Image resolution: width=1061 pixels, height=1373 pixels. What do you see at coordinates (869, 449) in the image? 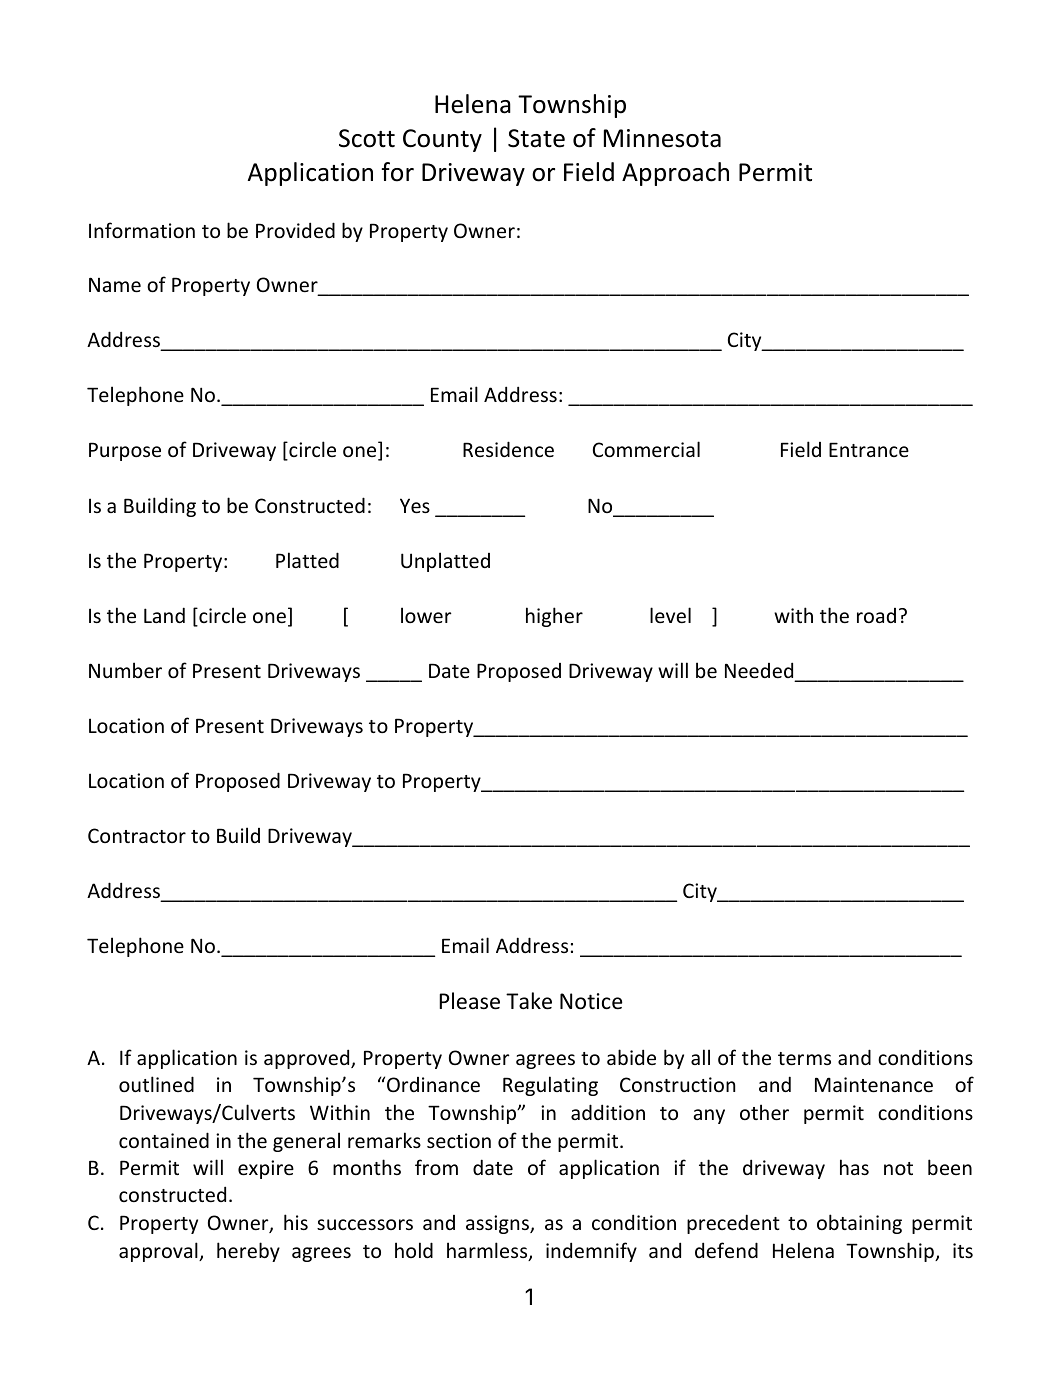
I see `Entrance` at bounding box center [869, 449].
